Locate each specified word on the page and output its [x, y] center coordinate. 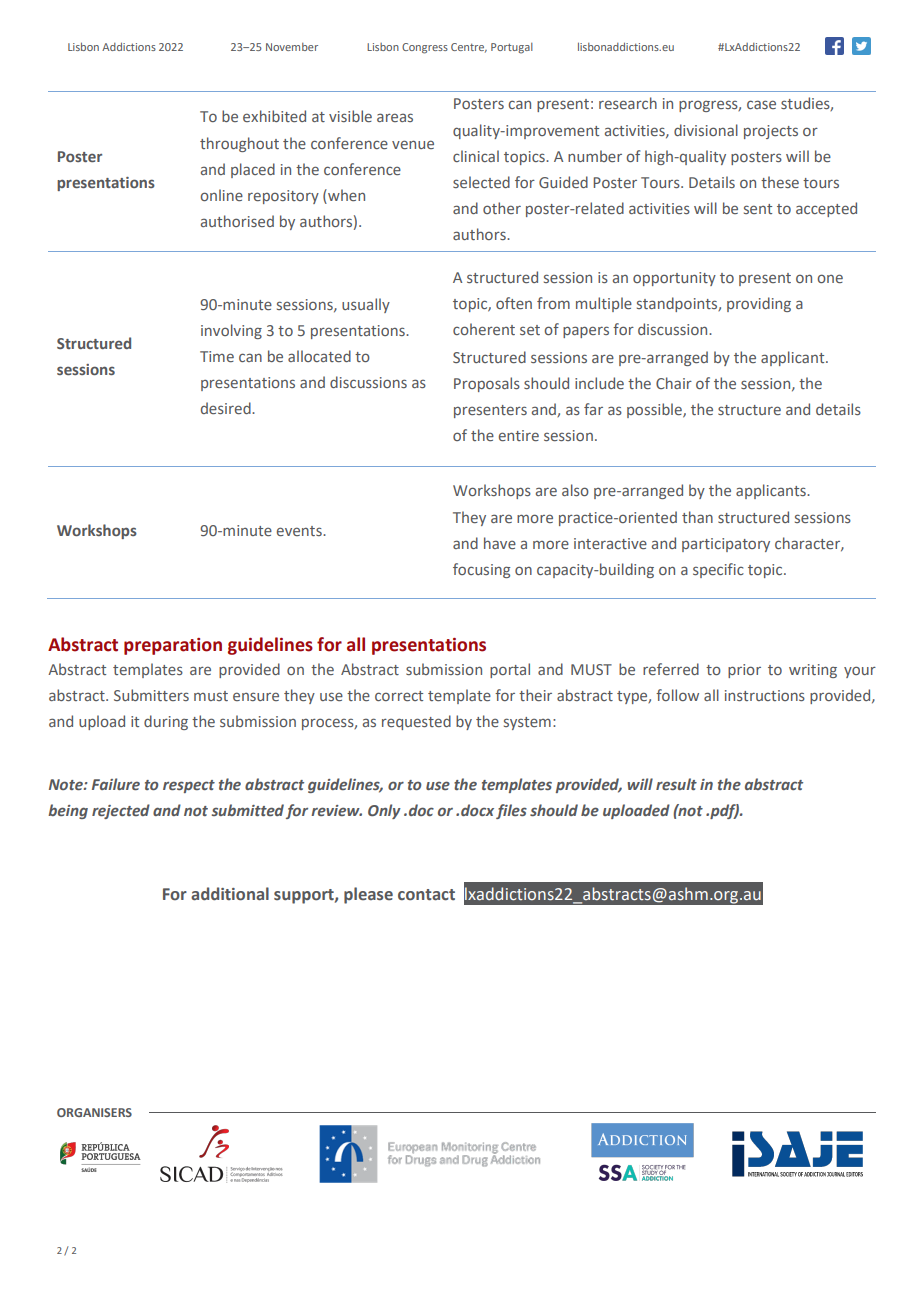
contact [426, 895]
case [761, 104]
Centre [469, 48]
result [676, 784]
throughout [239, 144]
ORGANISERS [94, 1112]
